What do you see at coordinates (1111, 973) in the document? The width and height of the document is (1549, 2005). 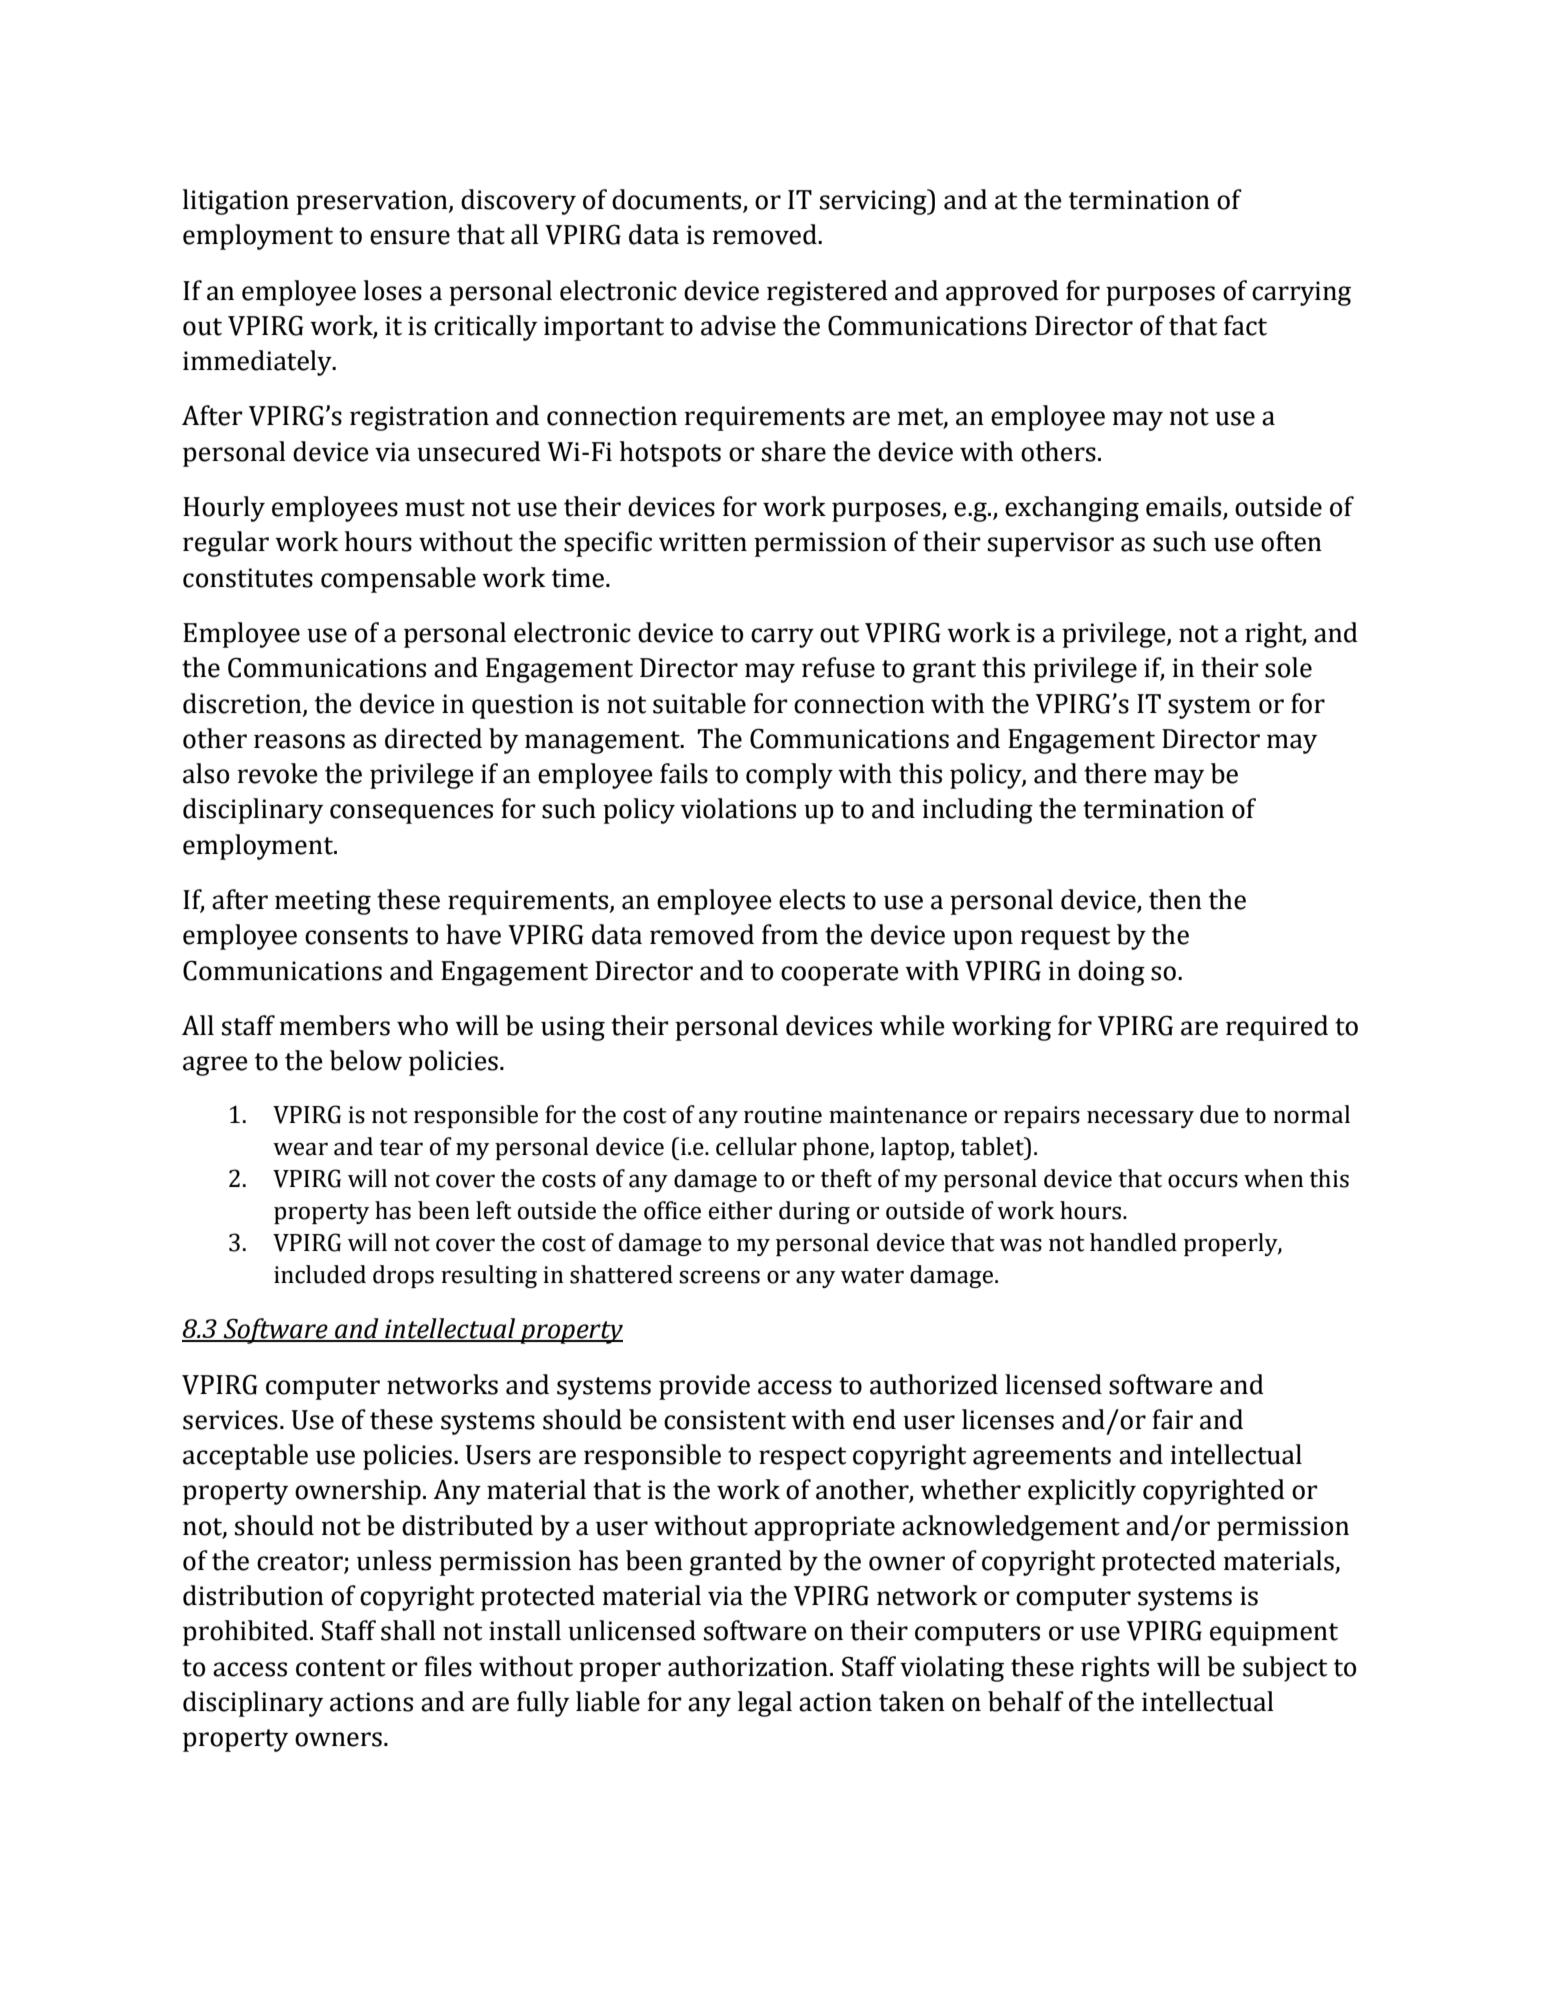 I see `doing` at bounding box center [1111, 973].
